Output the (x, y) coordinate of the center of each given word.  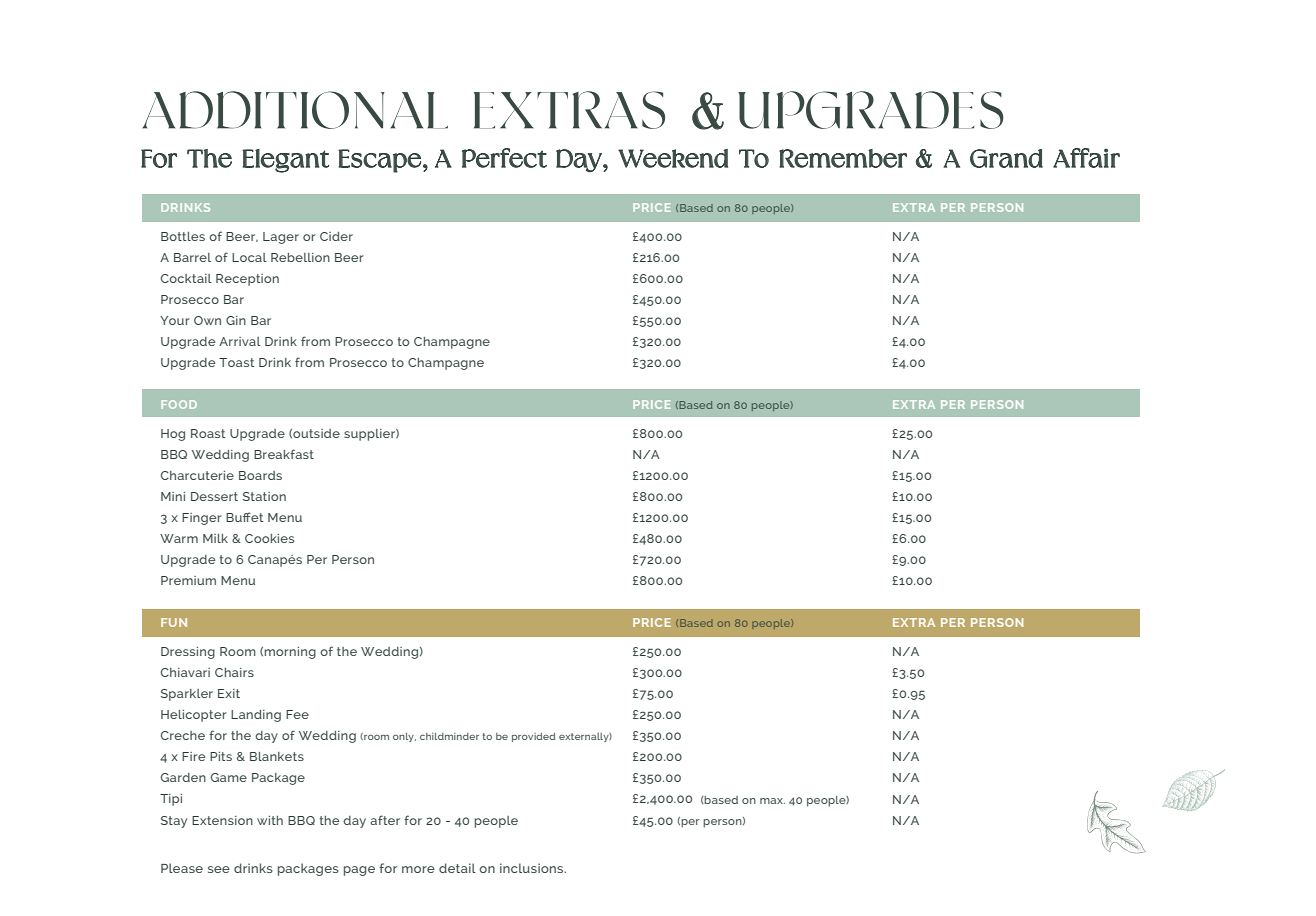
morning (290, 653)
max (772, 801)
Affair (1086, 158)
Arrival (240, 341)
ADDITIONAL (295, 110)
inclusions (533, 868)
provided (533, 737)
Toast (236, 362)
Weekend (673, 158)
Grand (1006, 158)
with (270, 820)
